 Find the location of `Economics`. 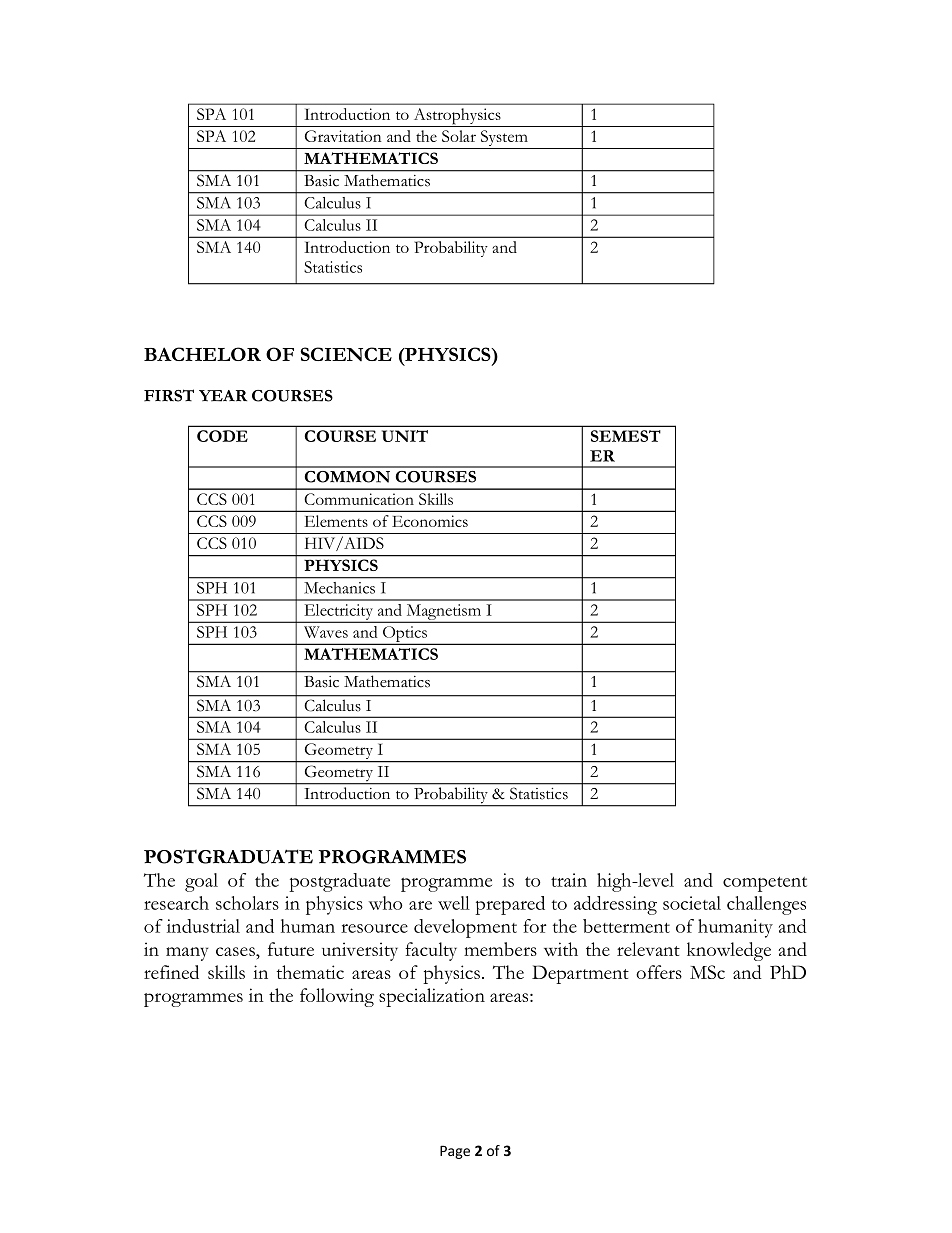

Economics is located at coordinates (430, 521).
